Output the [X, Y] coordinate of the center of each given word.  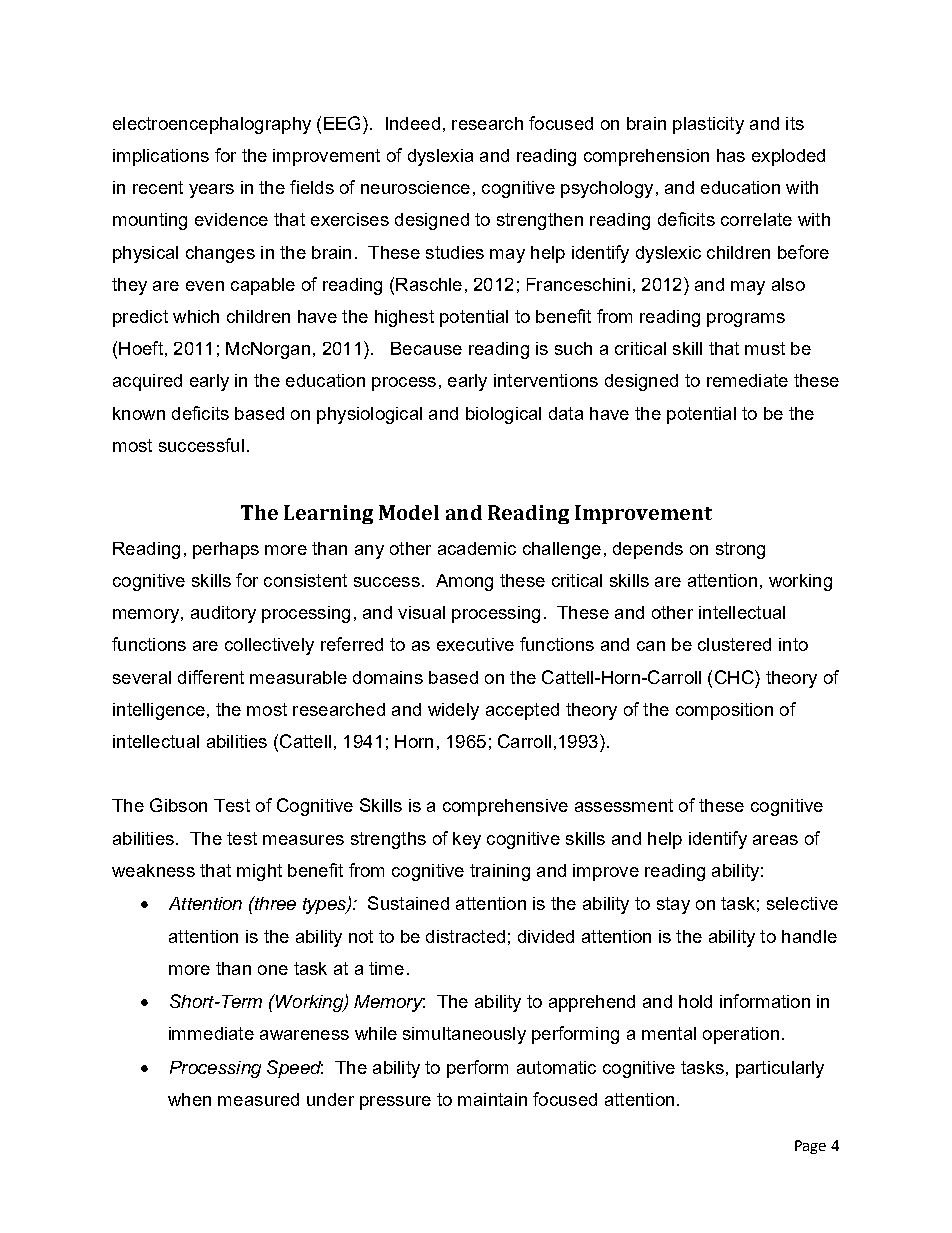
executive [475, 644]
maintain [492, 1099]
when [189, 1099]
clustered [734, 644]
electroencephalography [212, 125]
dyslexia [440, 157]
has [731, 155]
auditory [223, 614]
